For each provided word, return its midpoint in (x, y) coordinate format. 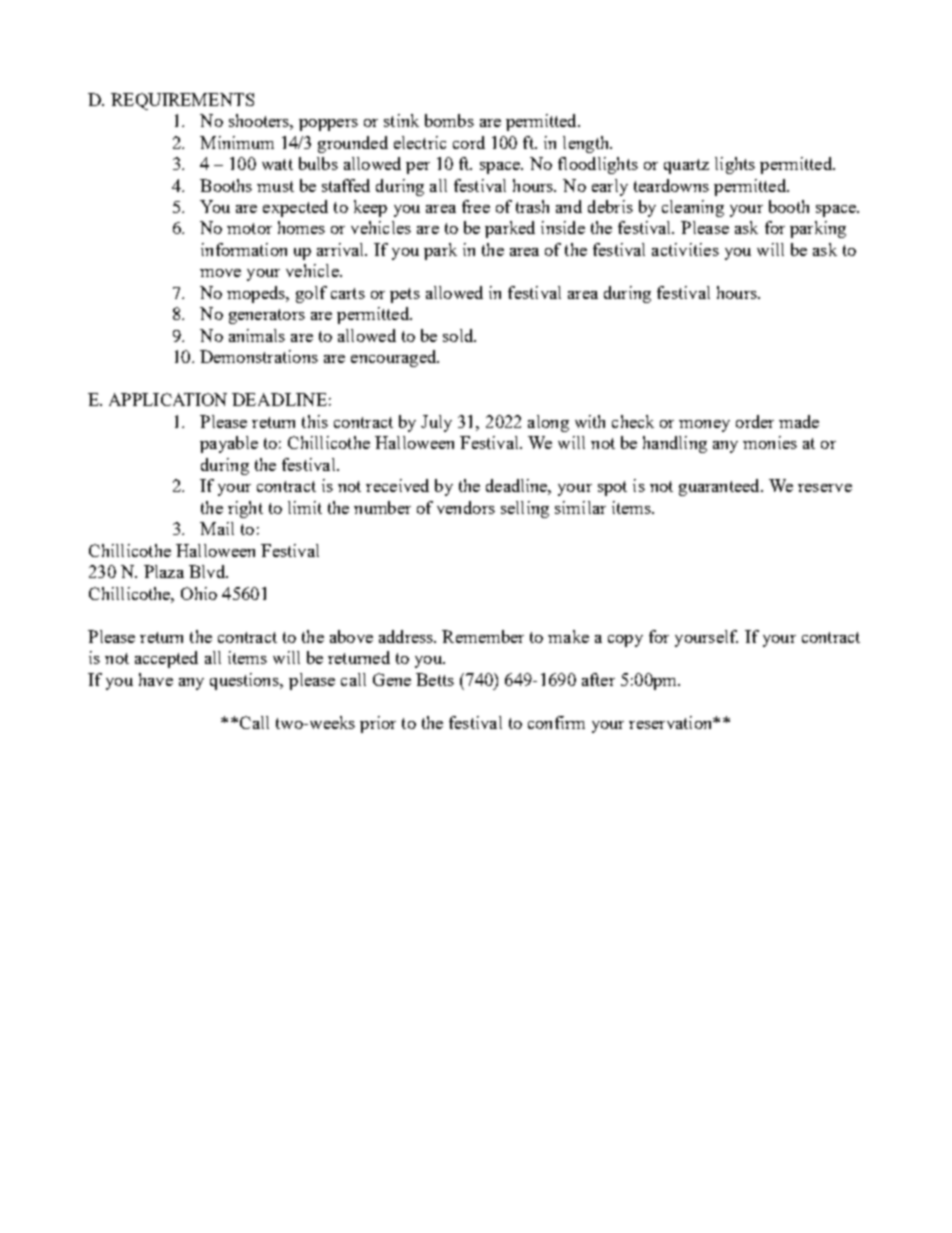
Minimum (237, 142)
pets (405, 295)
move (220, 273)
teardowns (671, 185)
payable (229, 444)
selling (525, 509)
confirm (556, 722)
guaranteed (720, 487)
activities (685, 249)
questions (246, 681)
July (436, 423)
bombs (449, 120)
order (755, 421)
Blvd (208, 571)
